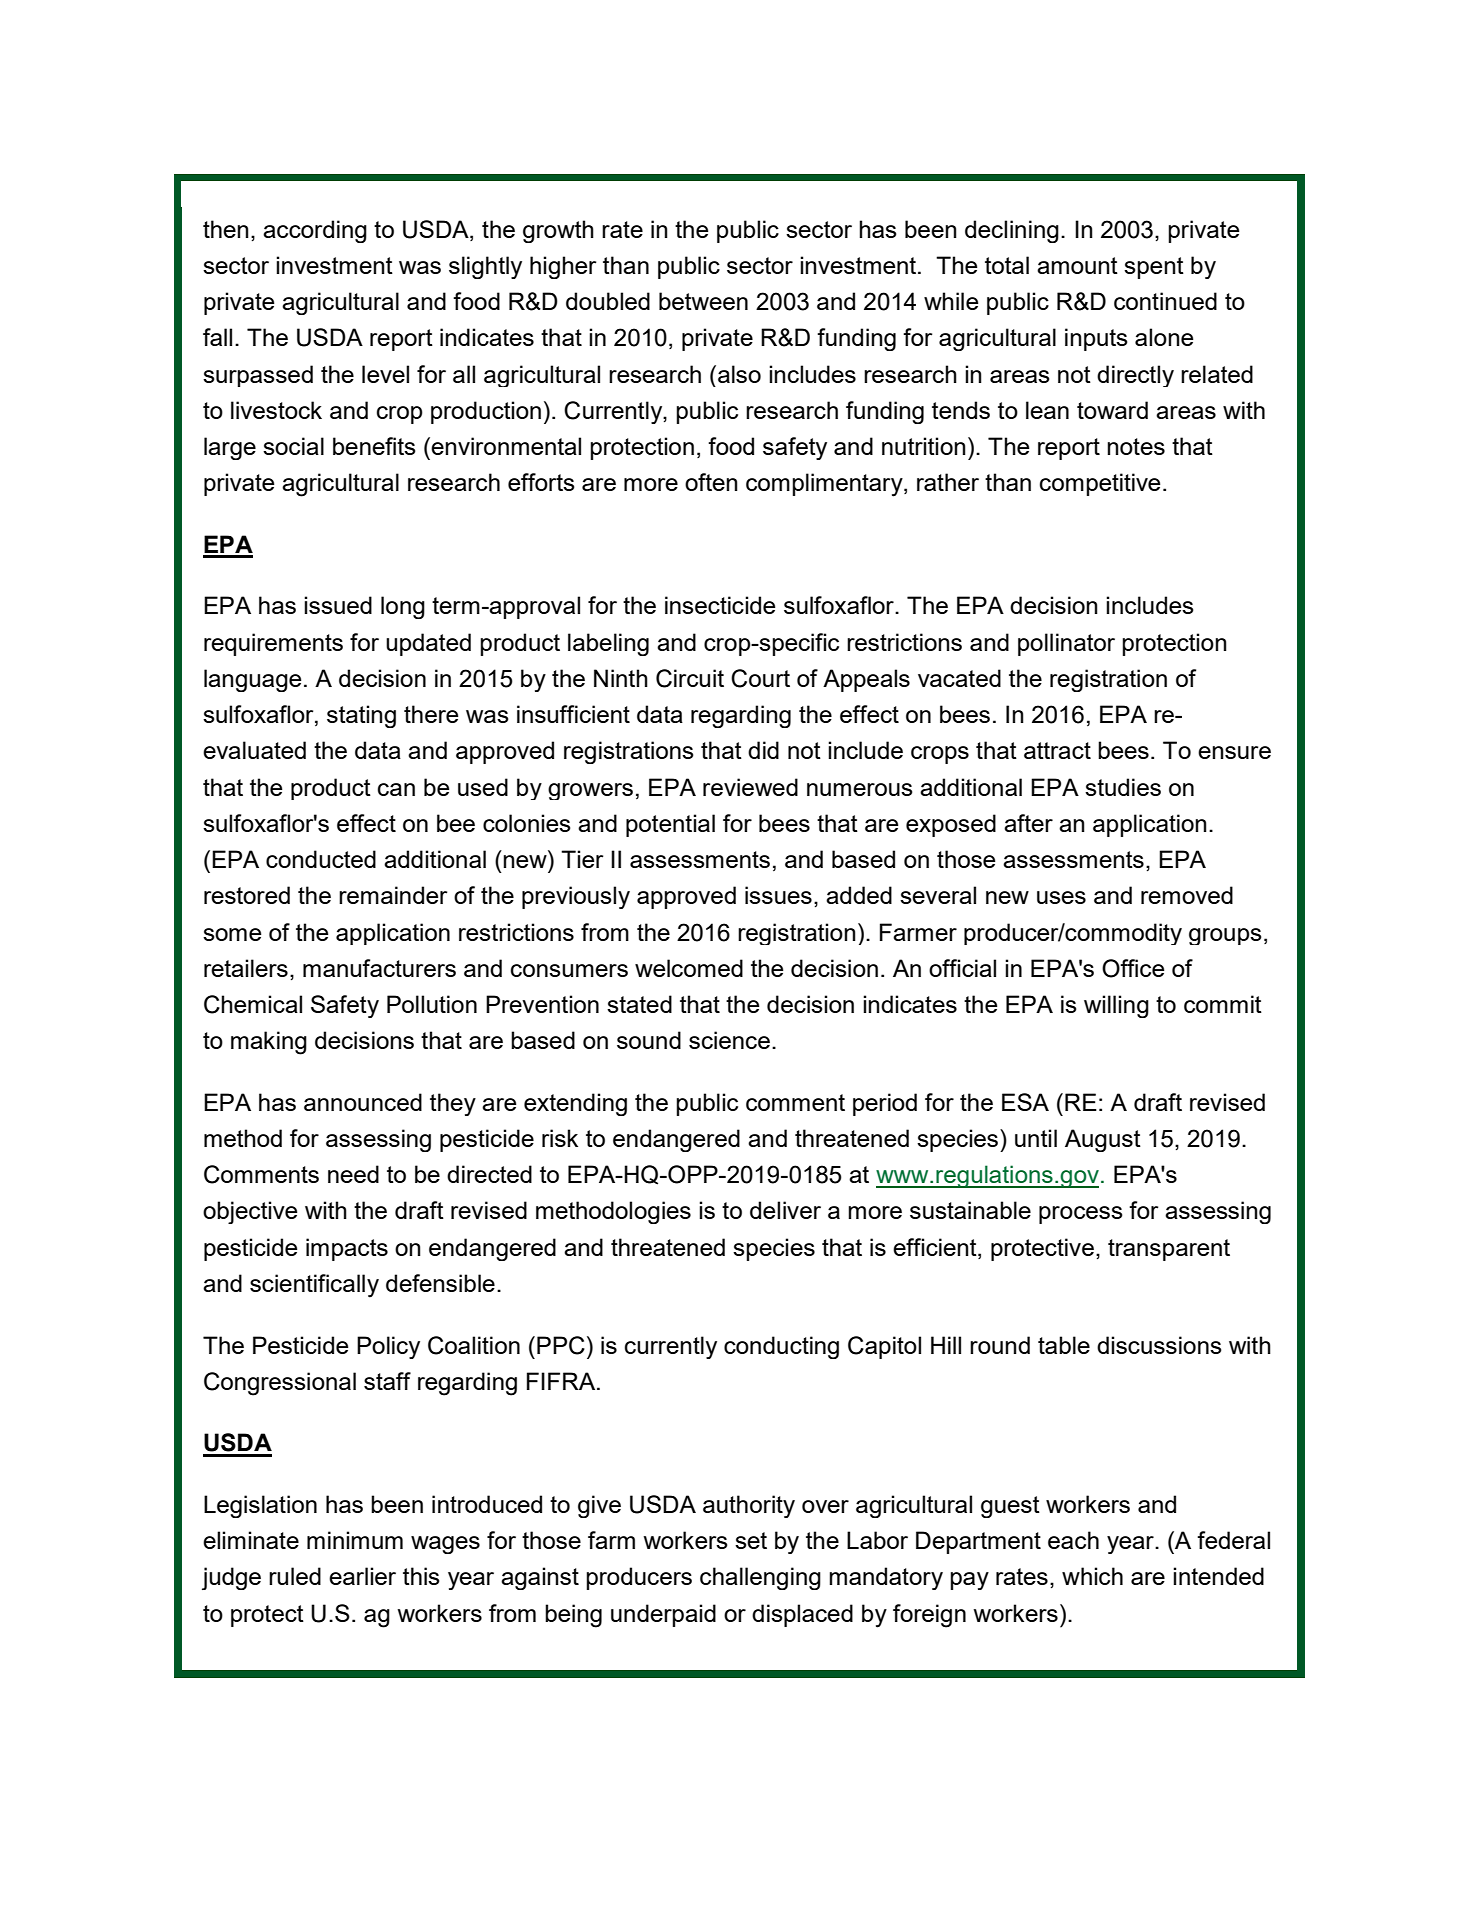 The image size is (1479, 1913). Describe the element at coordinates (785, 1210) in the screenshot. I see `deliver` at that location.
